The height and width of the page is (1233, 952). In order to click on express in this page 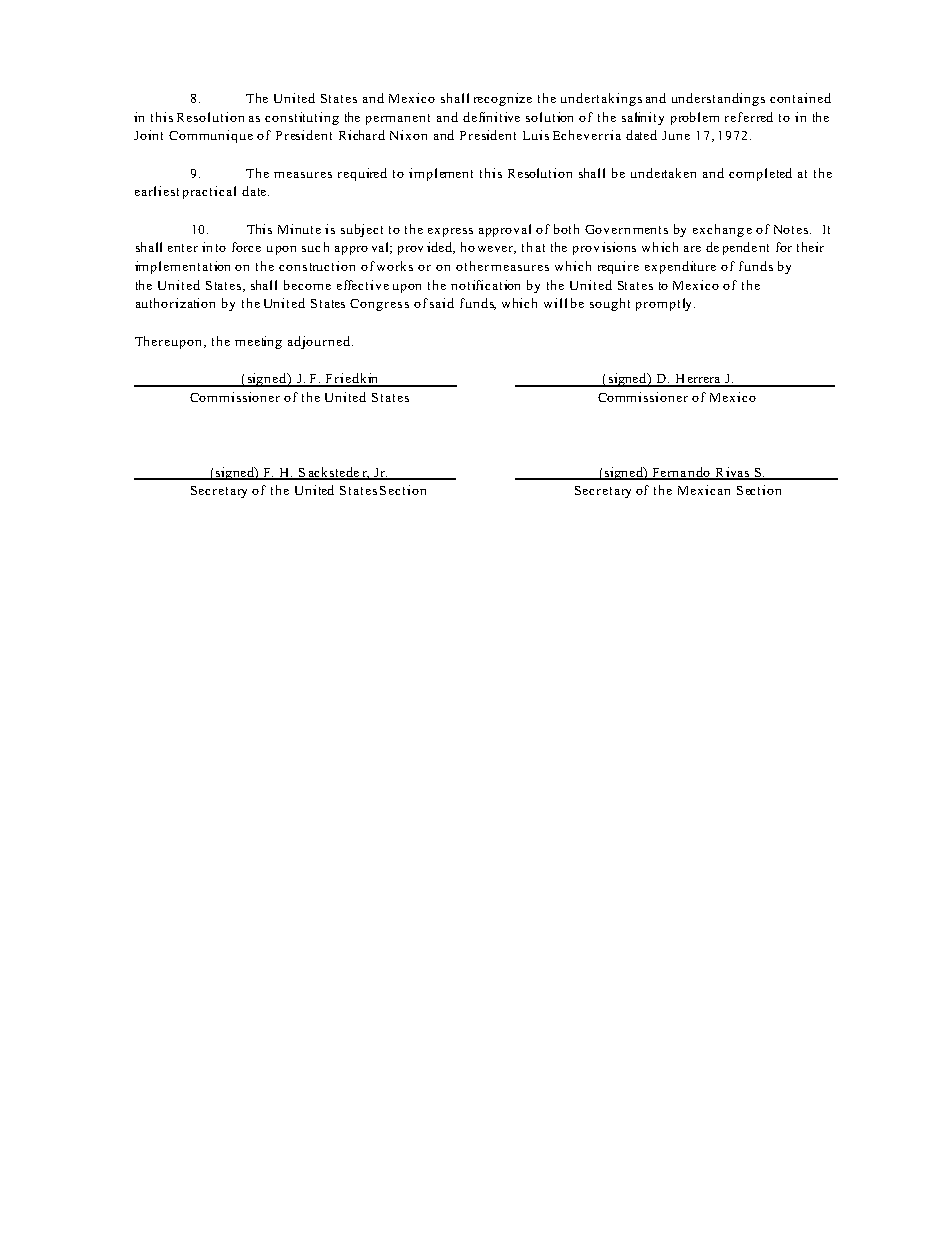, I will do `click(450, 232)`.
